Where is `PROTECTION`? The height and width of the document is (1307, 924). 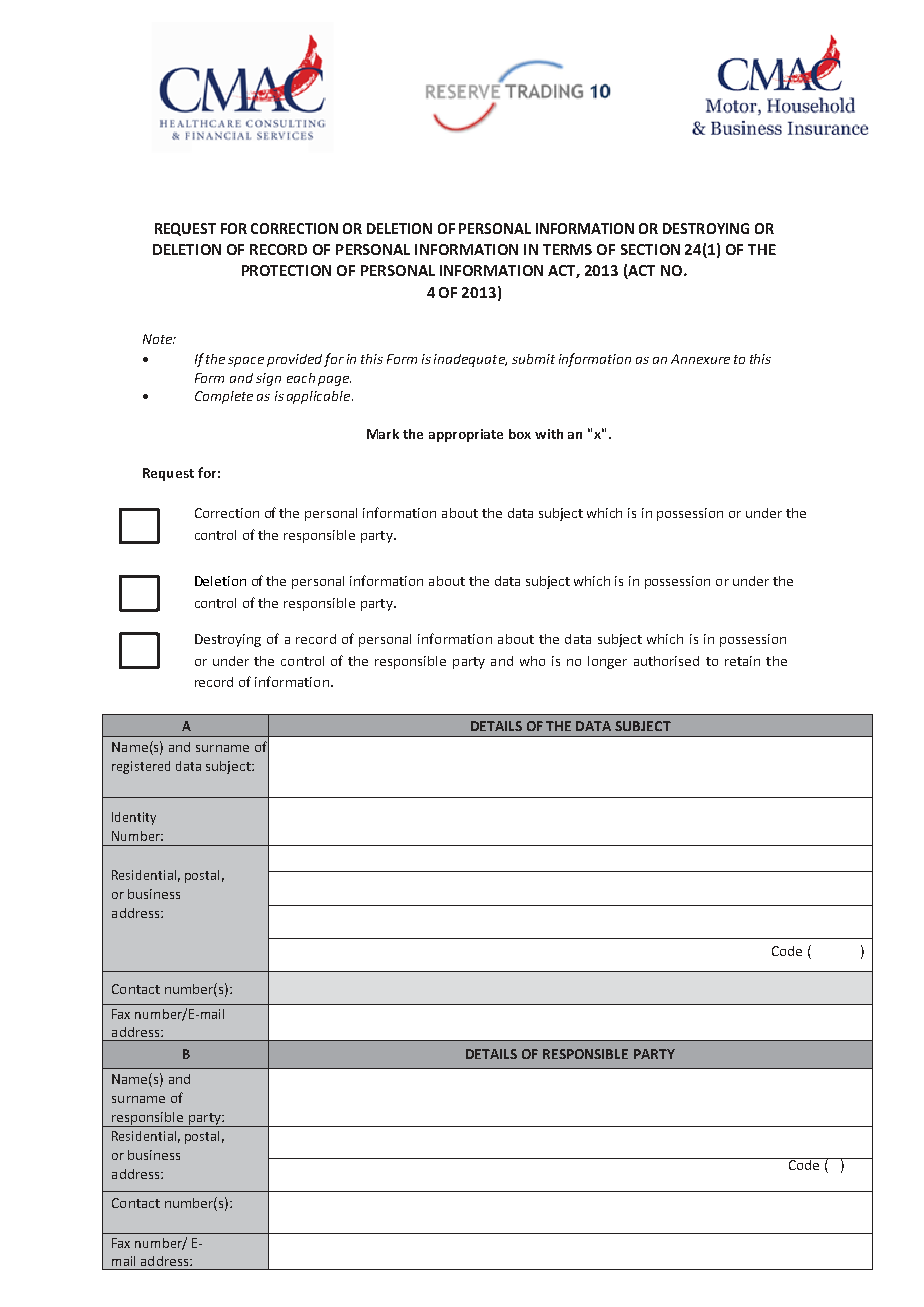
PROTECTION is located at coordinates (286, 270).
